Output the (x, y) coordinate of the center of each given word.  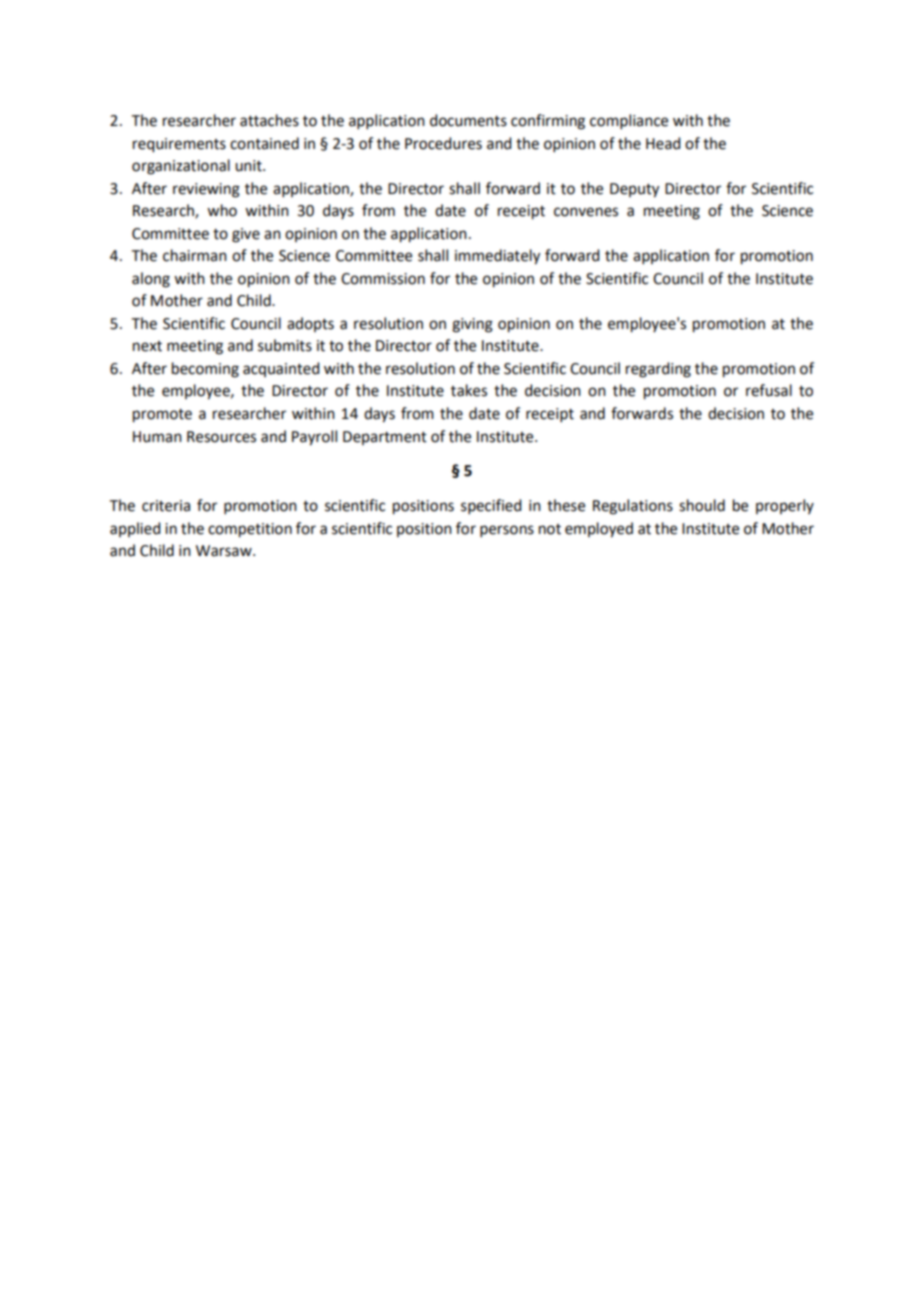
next (147, 346)
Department (385, 438)
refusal (769, 390)
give (246, 235)
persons (507, 531)
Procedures (443, 143)
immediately (497, 257)
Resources (221, 437)
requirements (179, 145)
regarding (658, 370)
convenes (586, 212)
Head (663, 143)
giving (472, 325)
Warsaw (225, 551)
